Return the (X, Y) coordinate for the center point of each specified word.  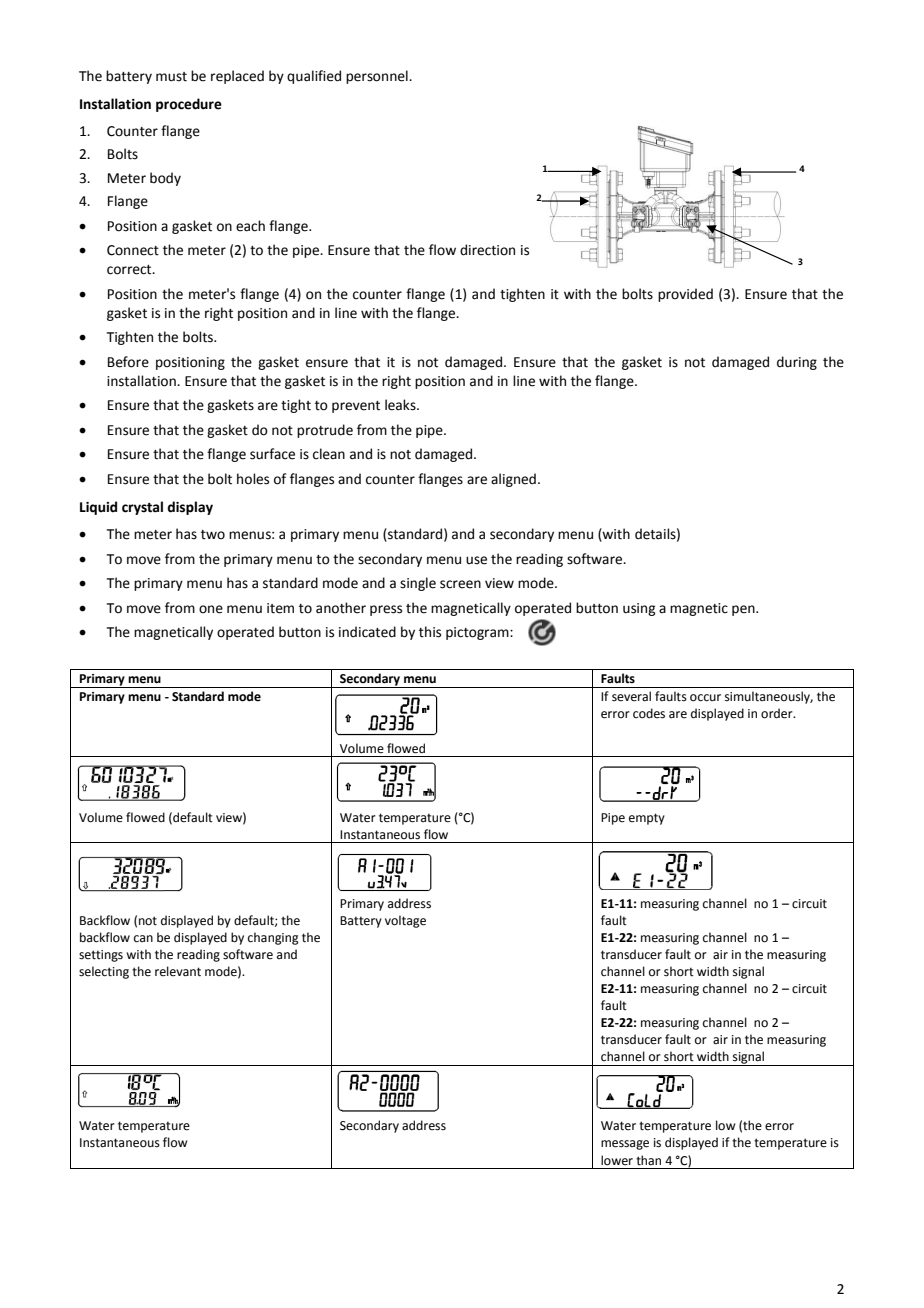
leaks (401, 405)
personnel (378, 77)
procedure (189, 105)
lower (617, 1160)
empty (647, 819)
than (648, 1160)
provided (685, 295)
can (143, 939)
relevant (178, 971)
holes (253, 479)
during (797, 363)
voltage (405, 921)
